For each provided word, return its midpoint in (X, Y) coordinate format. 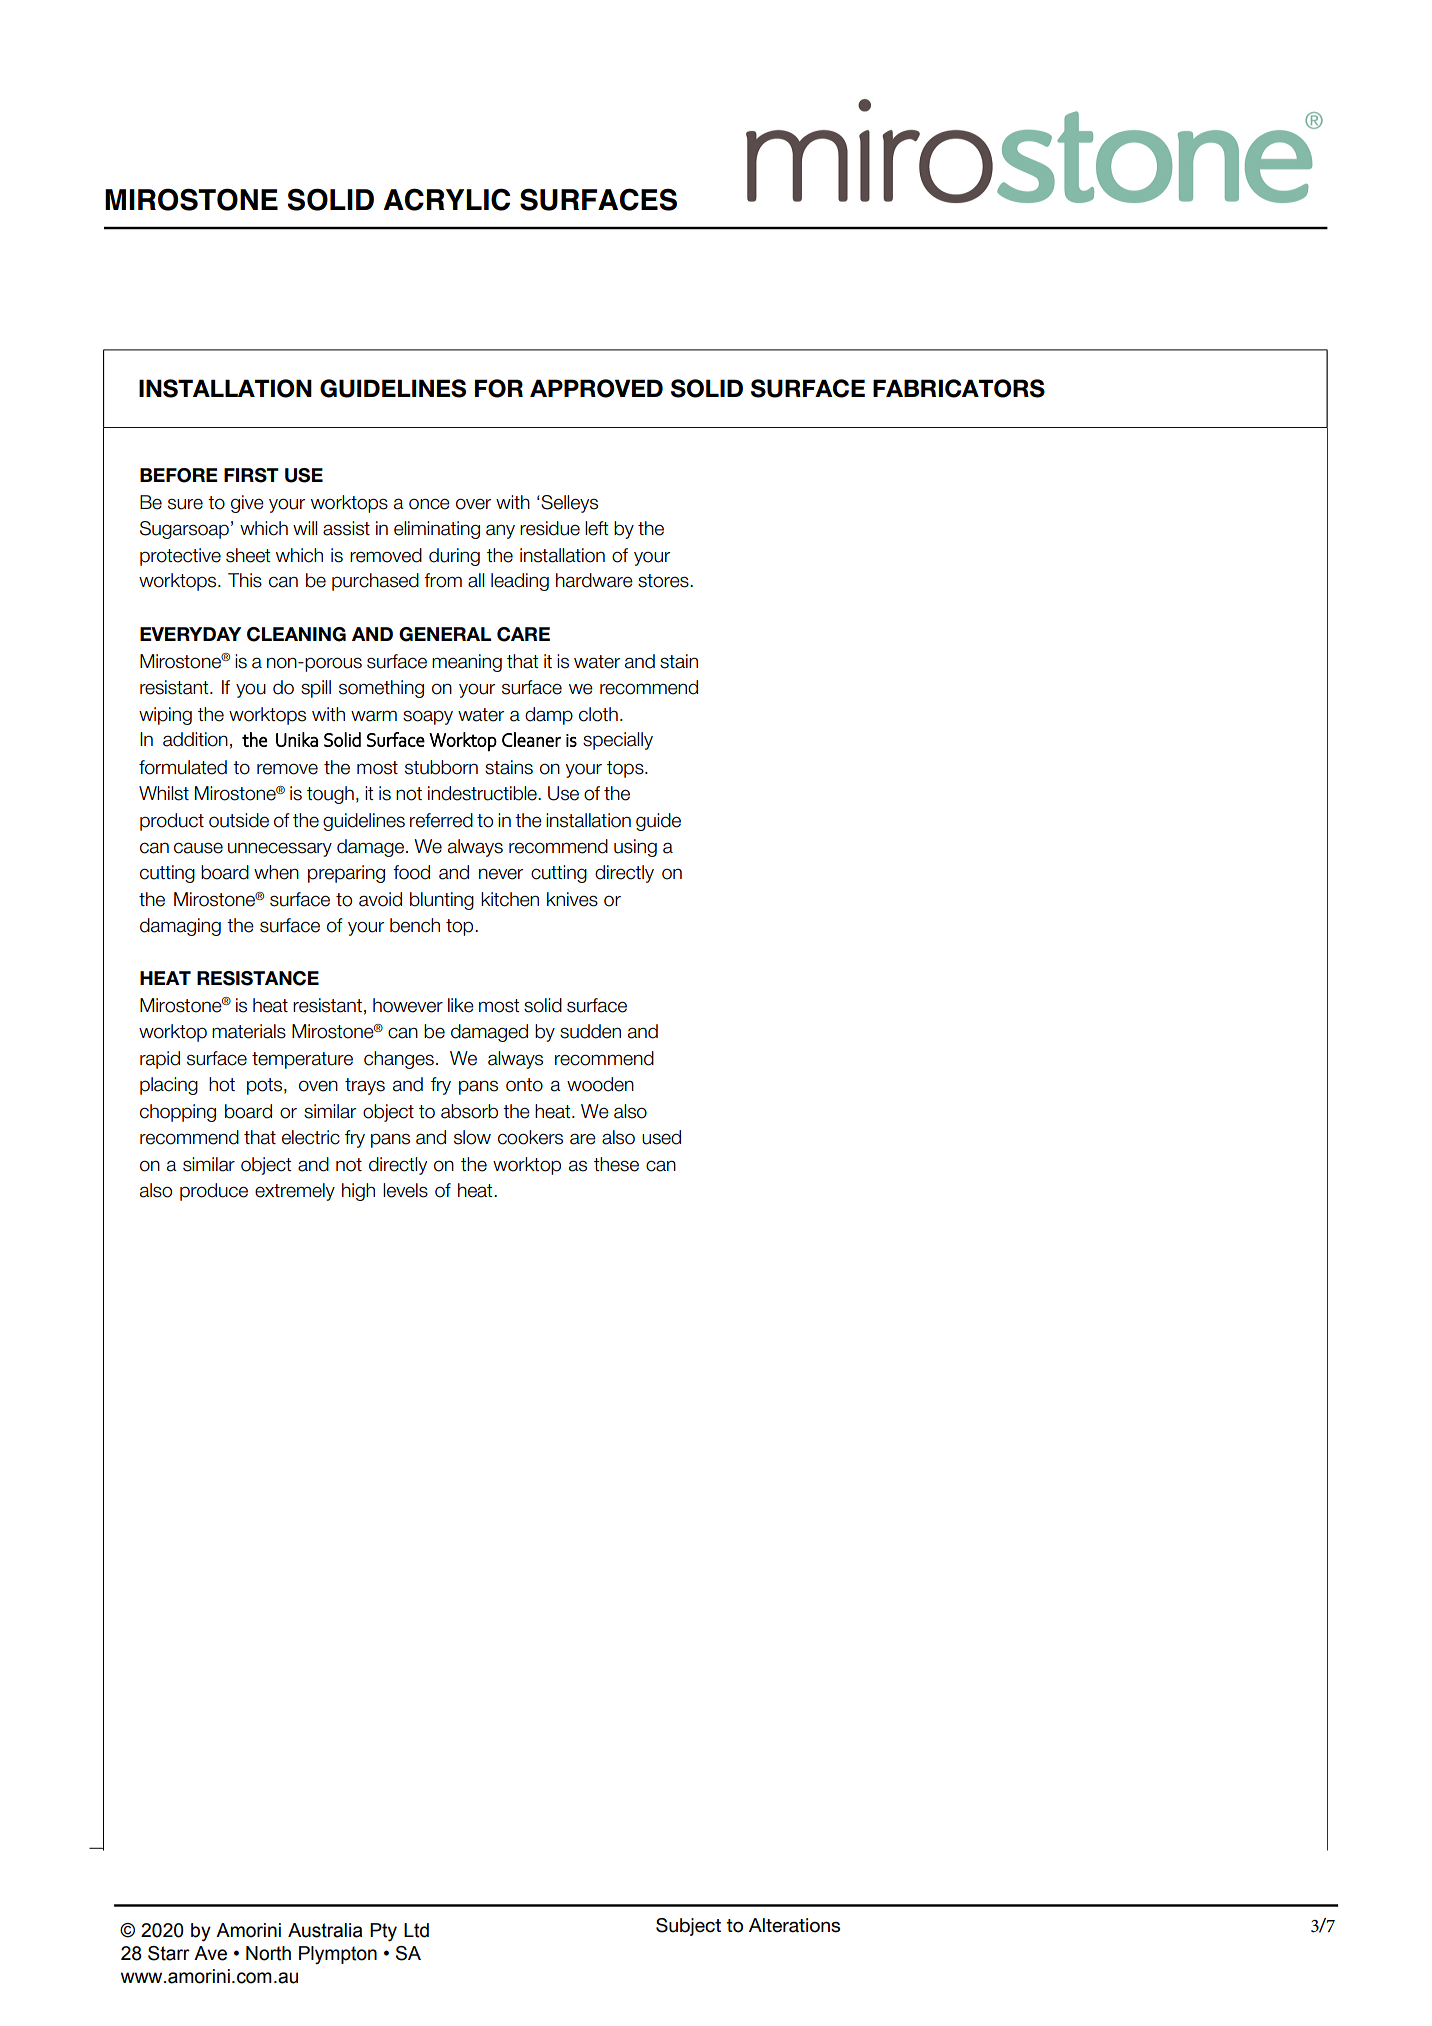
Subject (688, 1927)
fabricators (959, 388)
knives (572, 899)
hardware (594, 580)
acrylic (446, 199)
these (616, 1164)
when (276, 872)
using (635, 848)
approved (596, 388)
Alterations (794, 1925)
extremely (295, 1192)
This (245, 580)
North (268, 1953)
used (661, 1137)
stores (664, 581)
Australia (325, 1930)
